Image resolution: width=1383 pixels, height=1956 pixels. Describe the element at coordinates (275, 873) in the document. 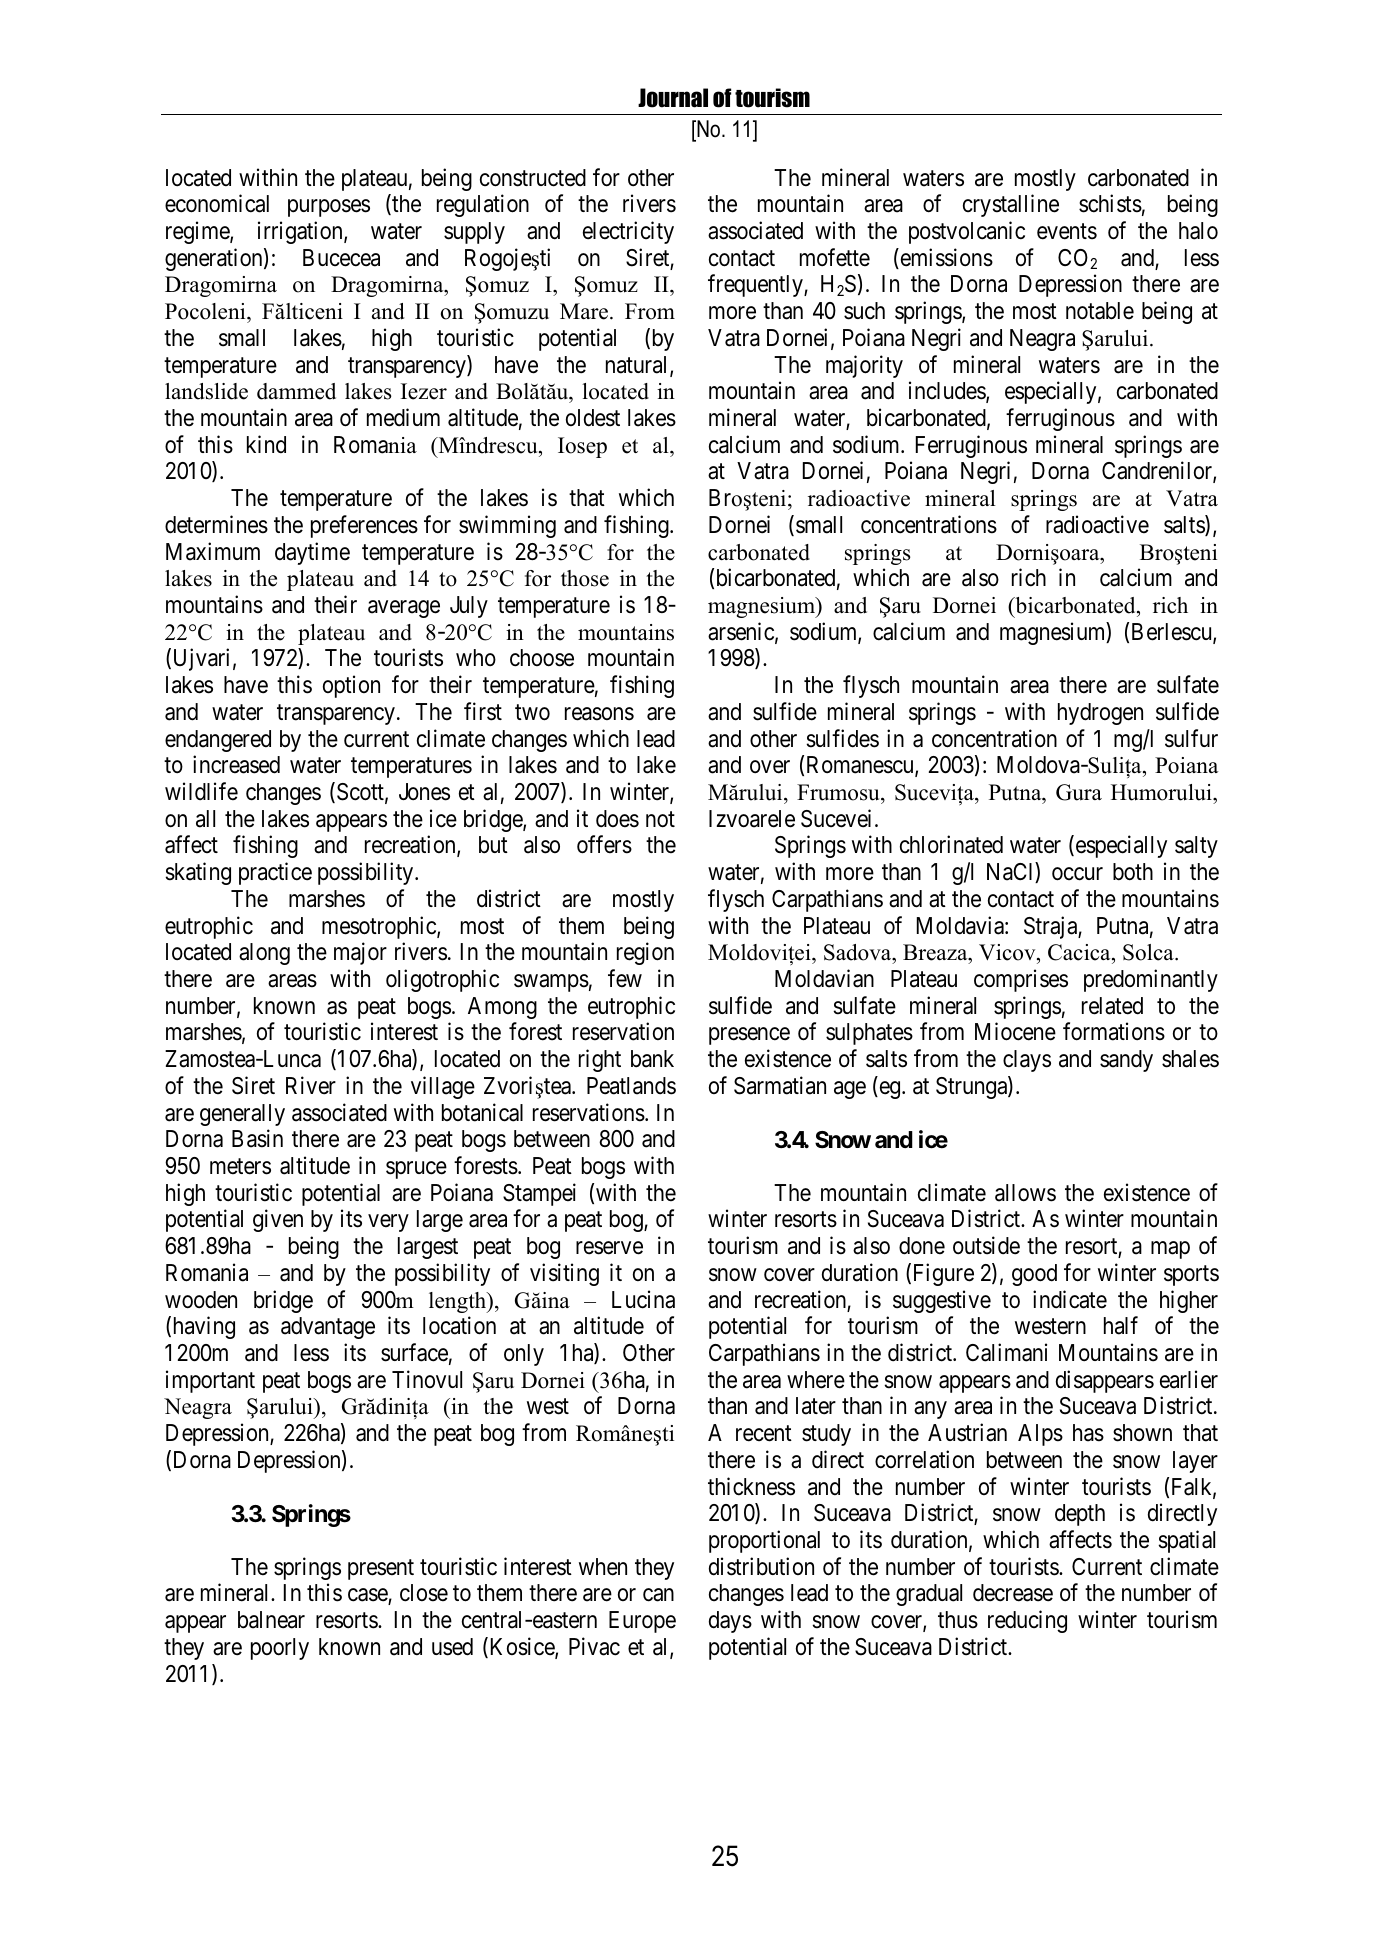

I see `practice` at that location.
